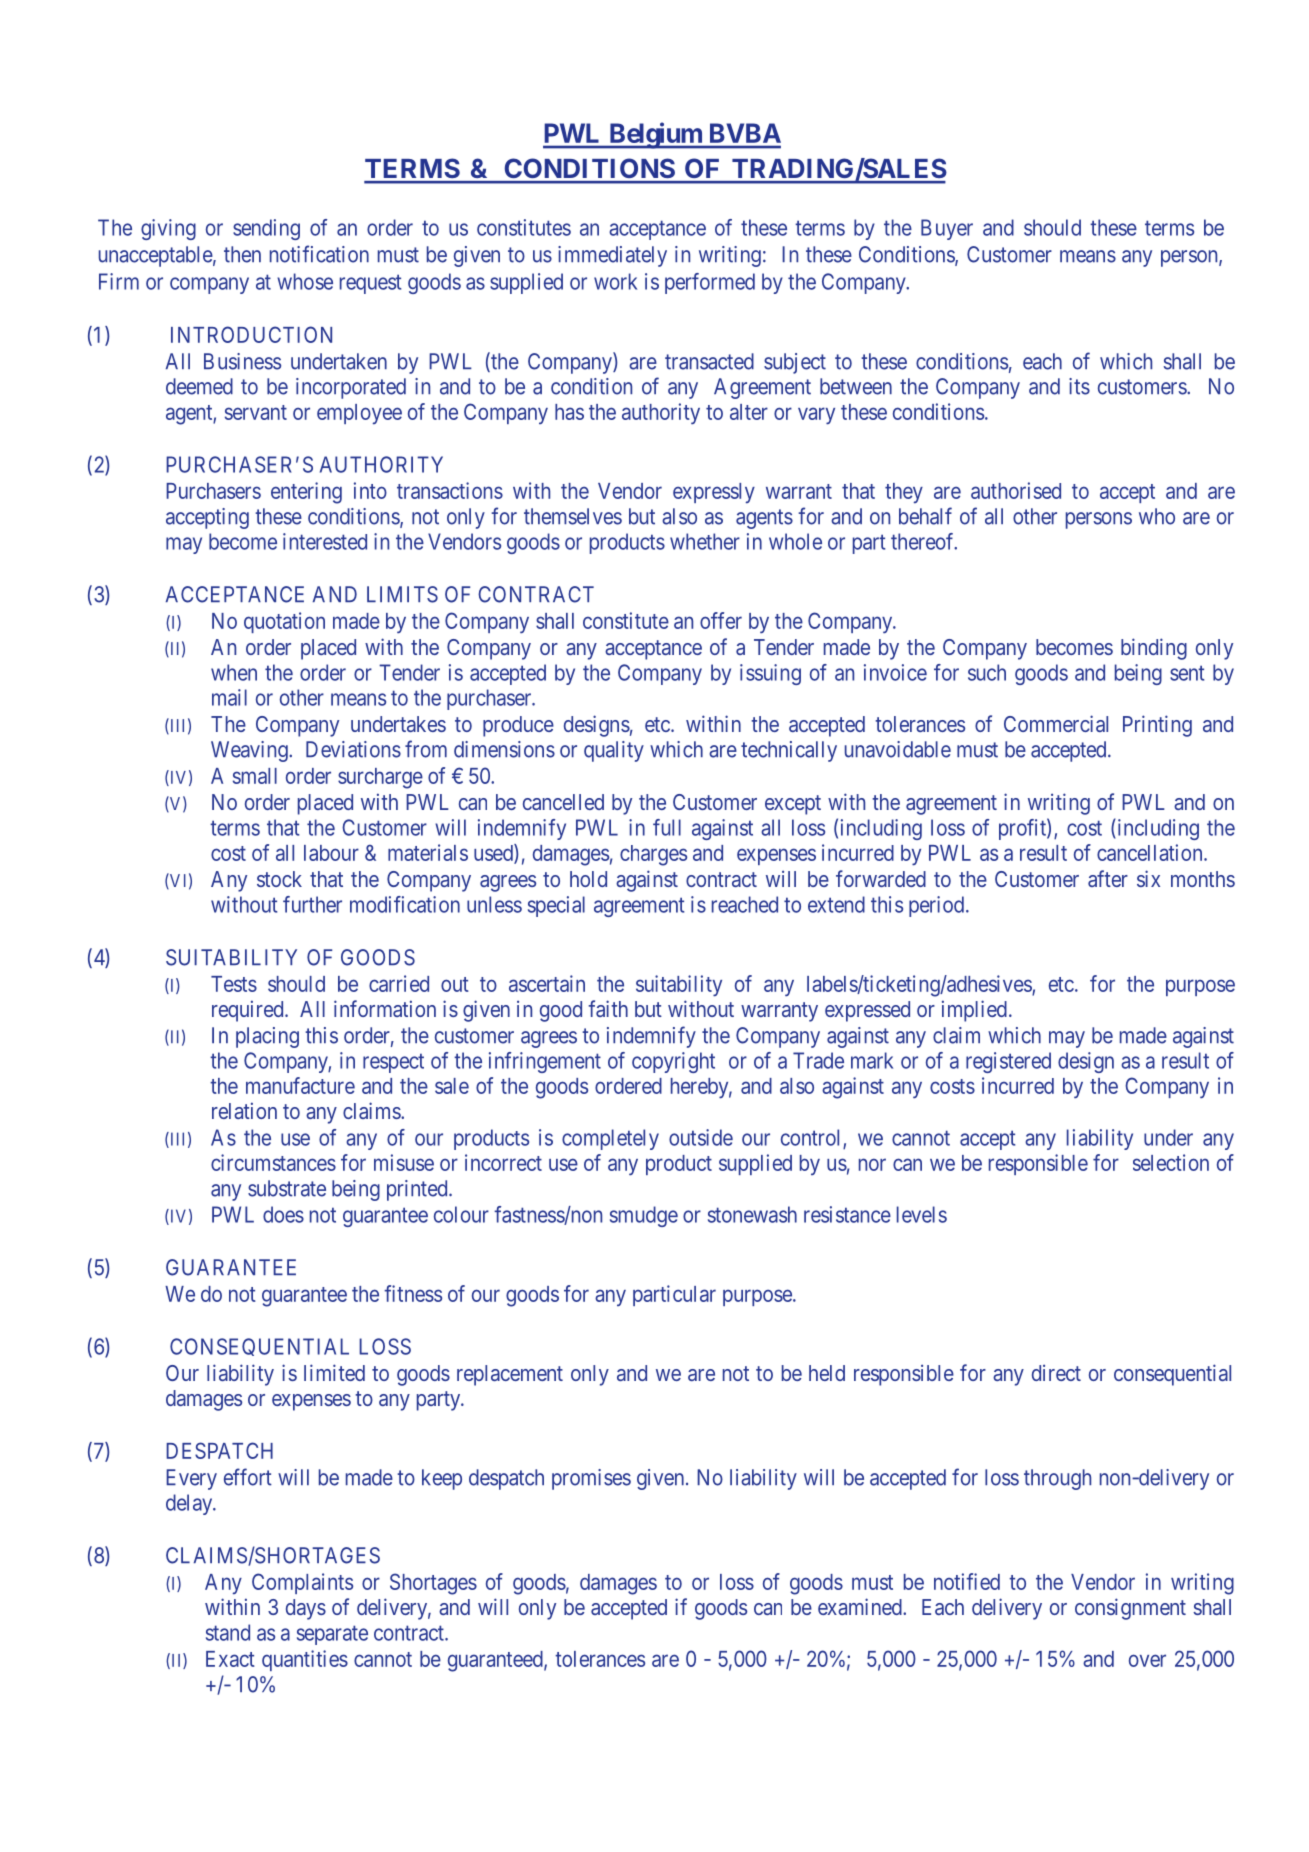 The width and height of the screenshot is (1309, 1852). I want to click on placing, so click(267, 1037).
